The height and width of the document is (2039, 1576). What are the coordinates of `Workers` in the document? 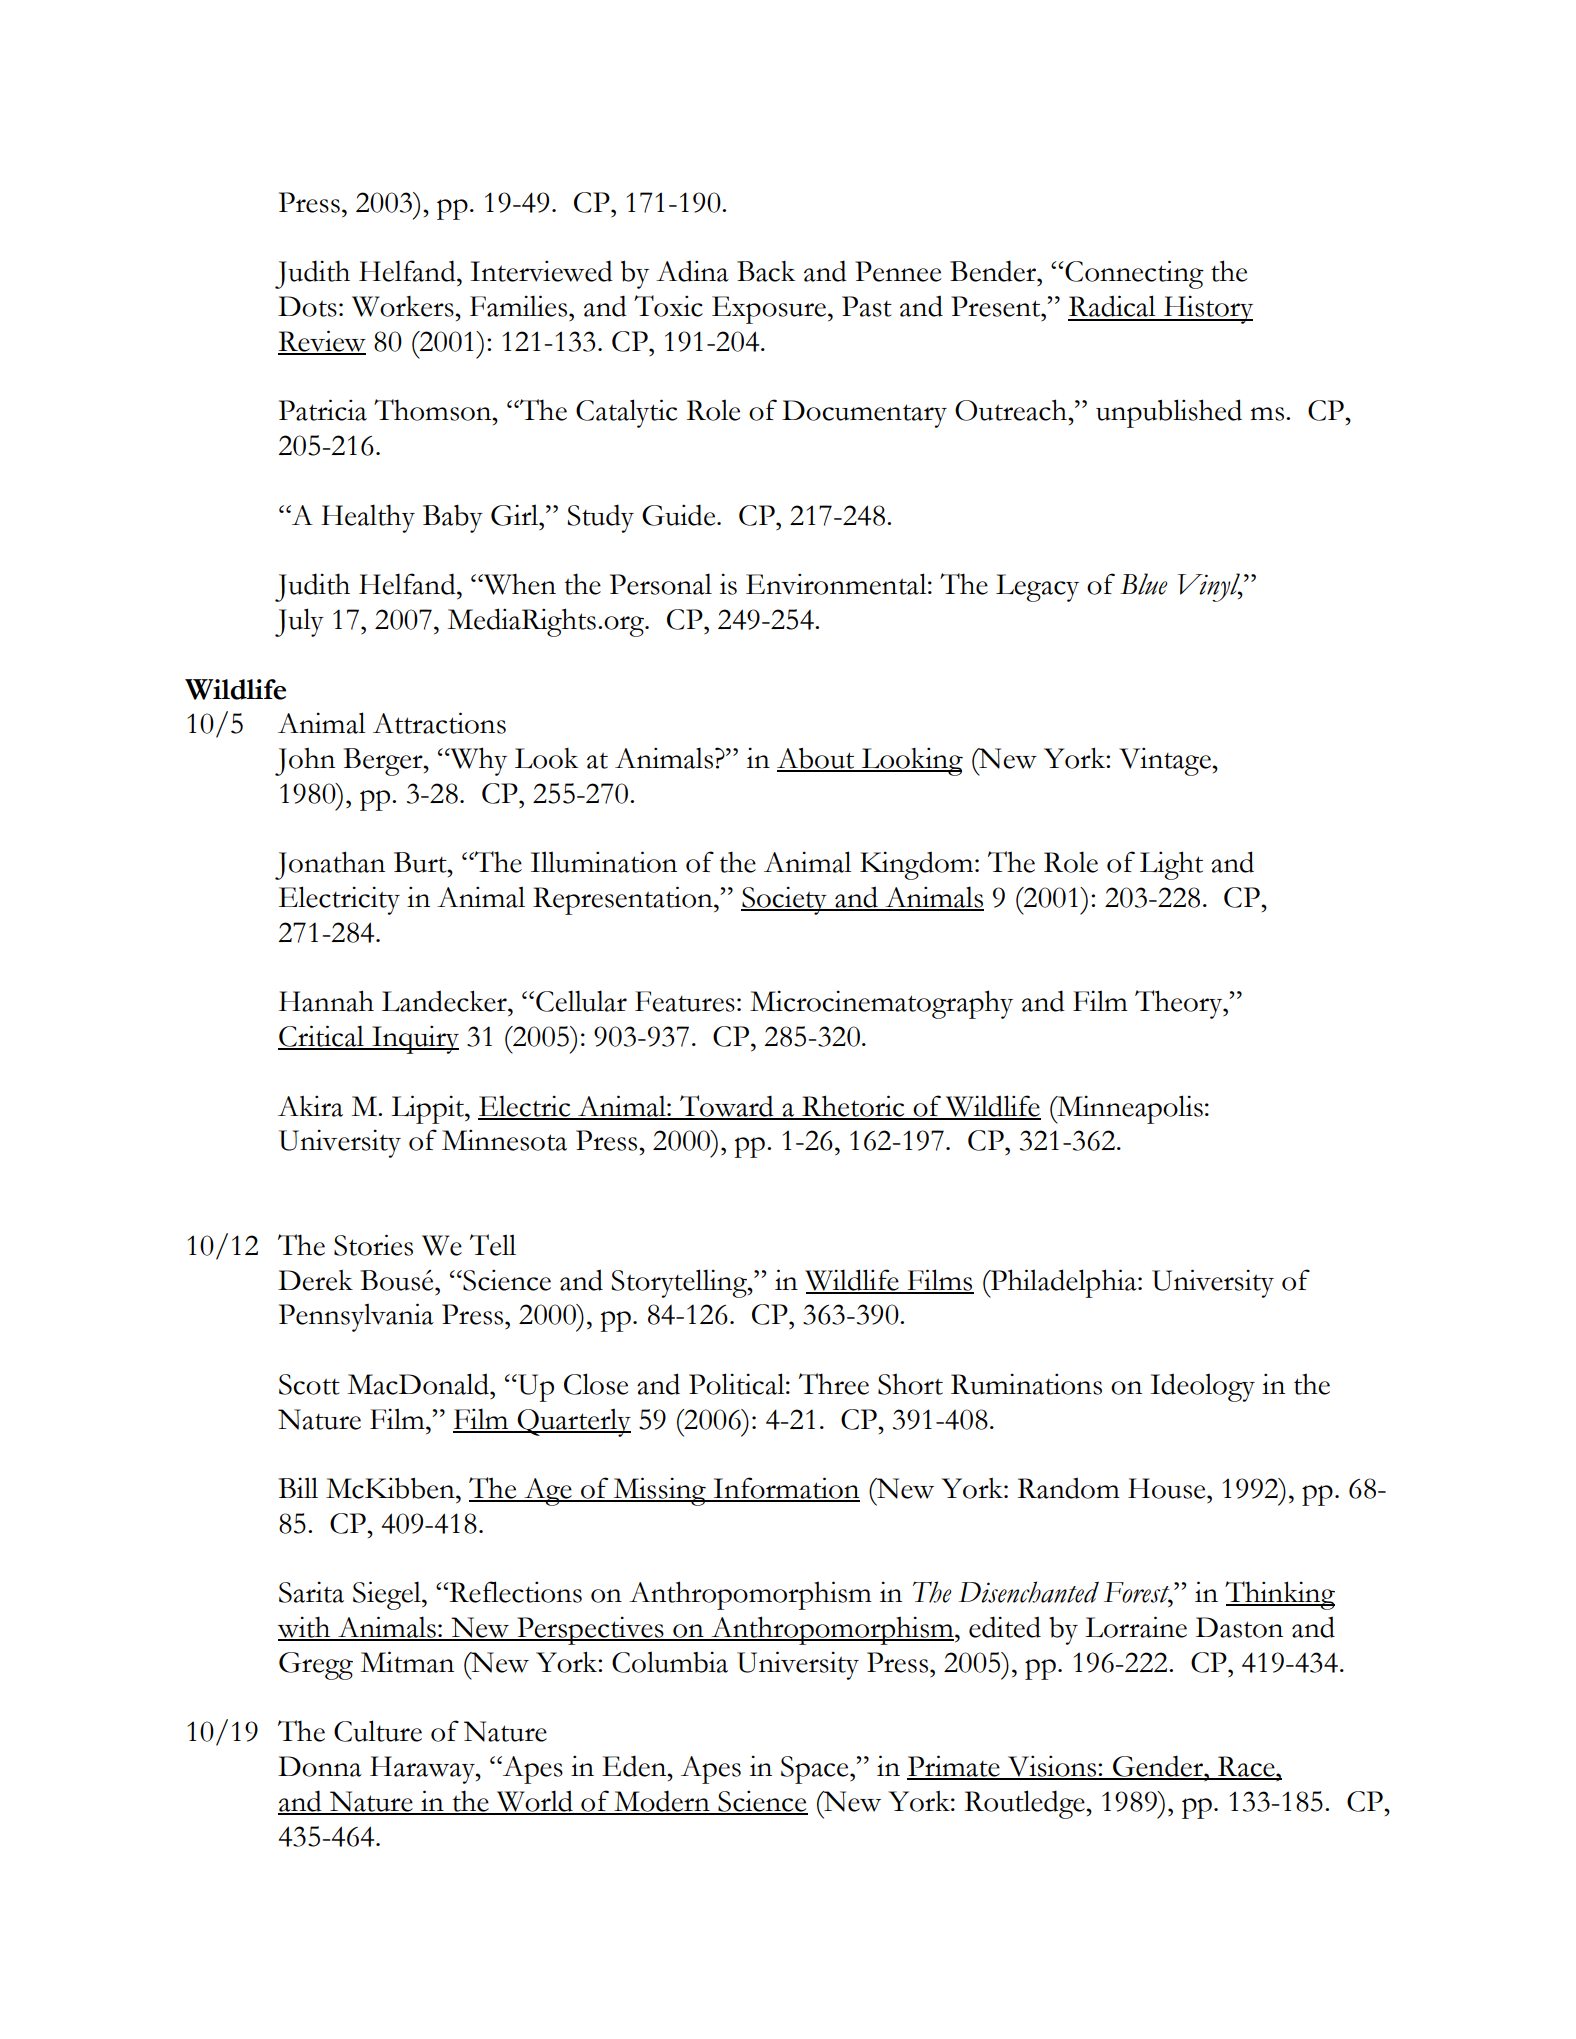 It's located at (404, 306).
